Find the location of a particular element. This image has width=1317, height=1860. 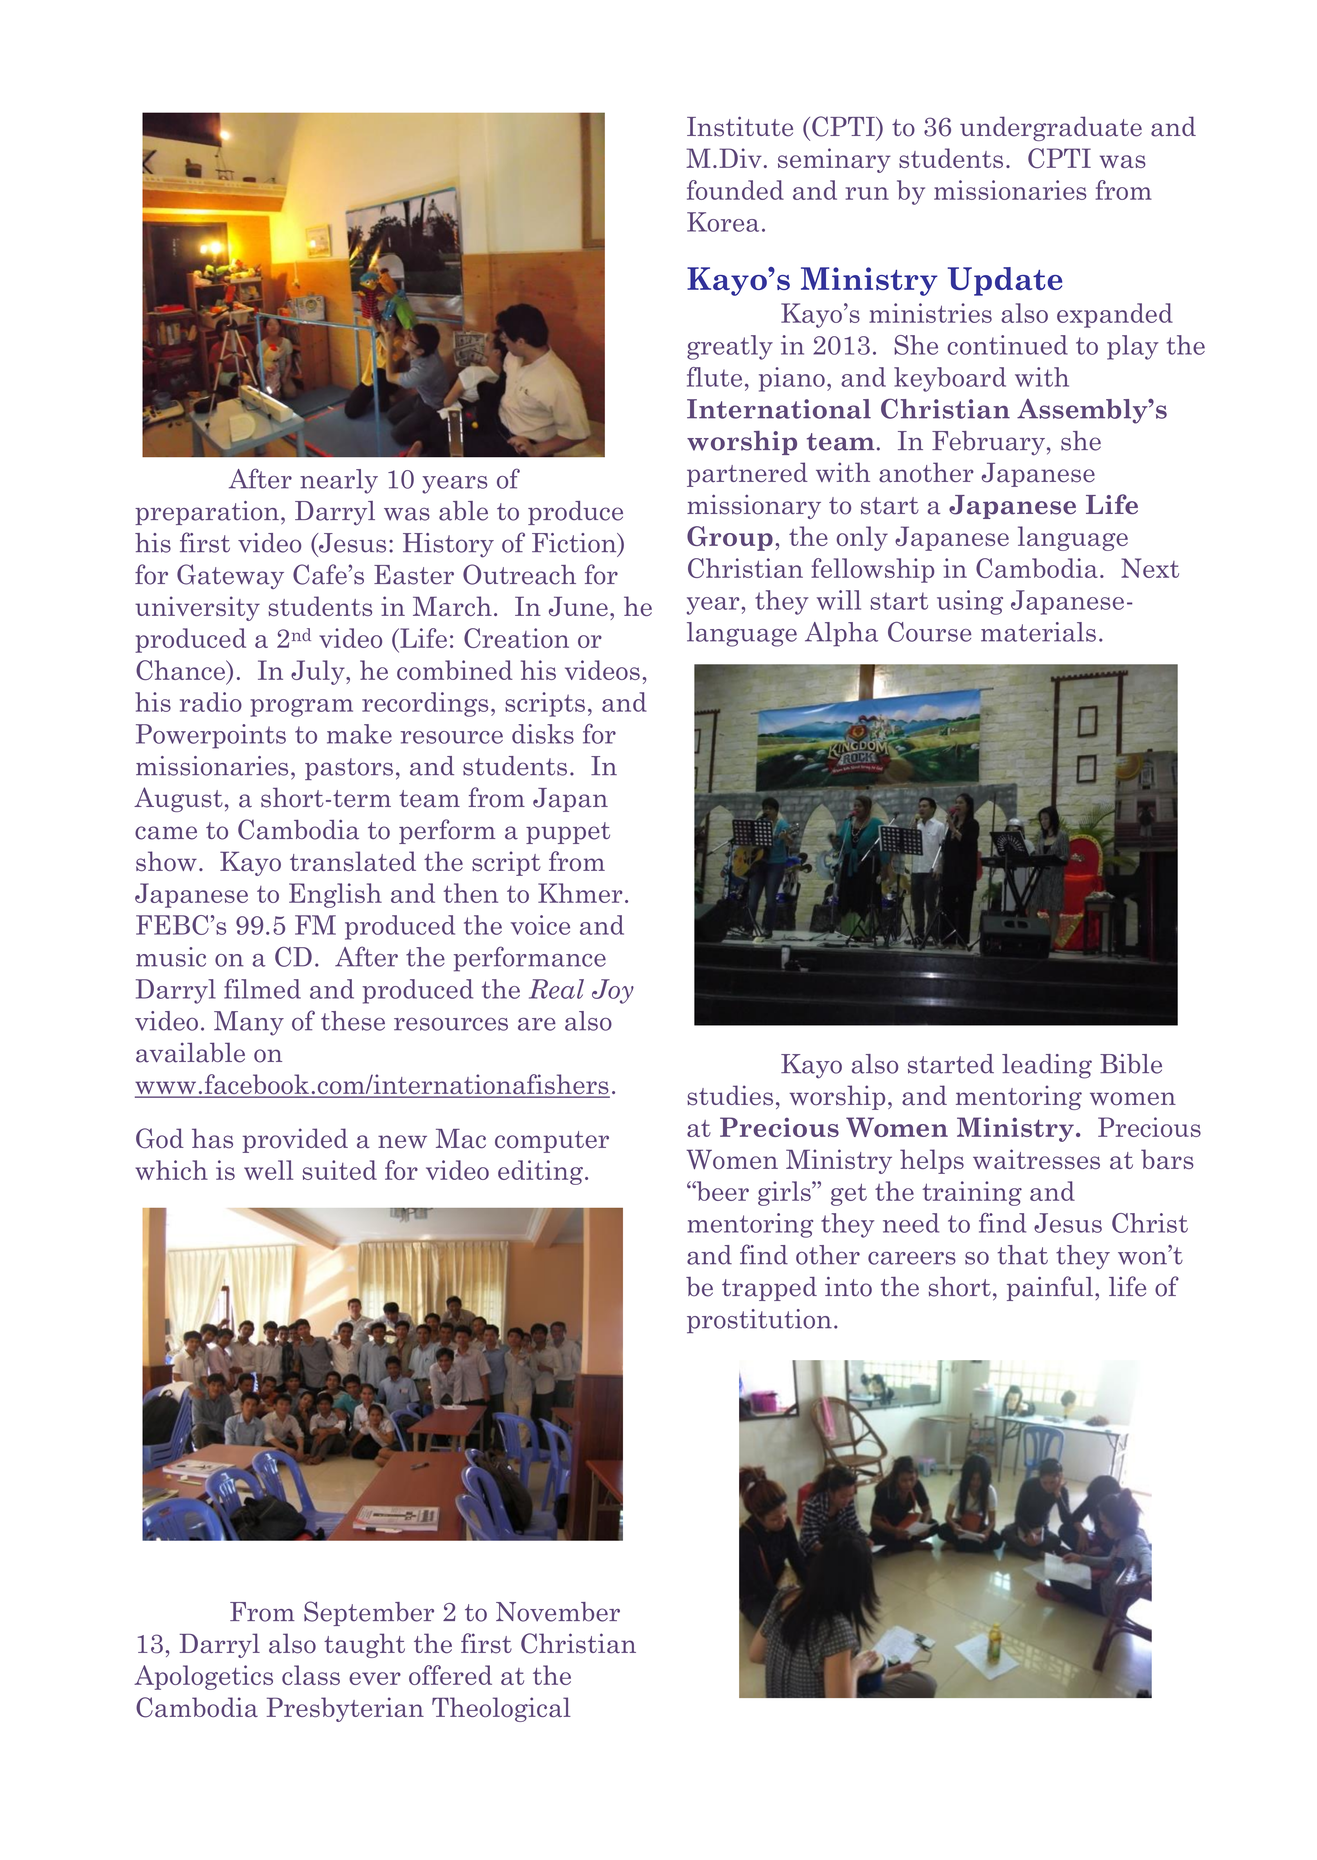

nearly is located at coordinates (339, 481).
